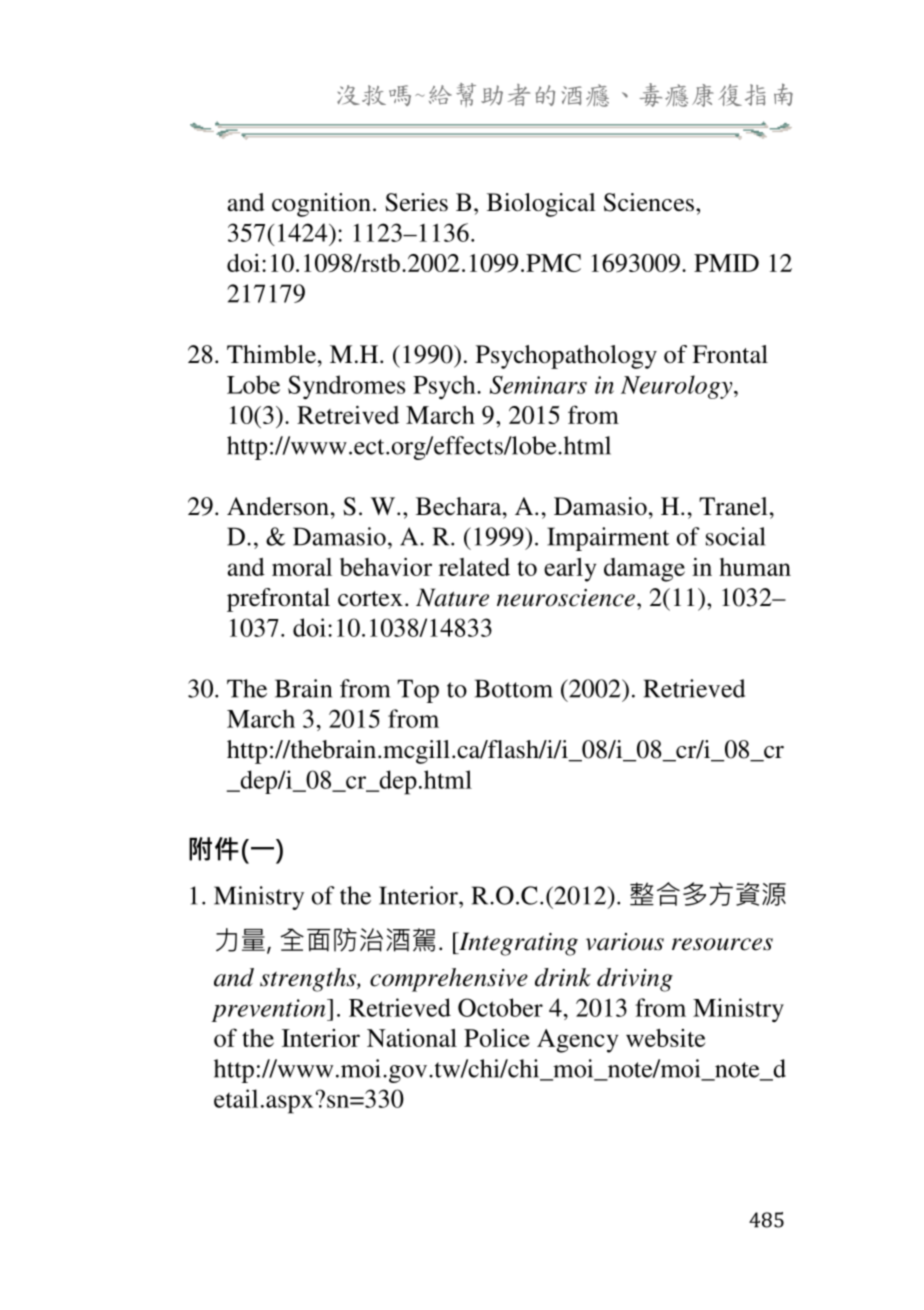 The width and height of the screenshot is (924, 1310). What do you see at coordinates (541, 205) in the screenshot?
I see `Biological` at bounding box center [541, 205].
